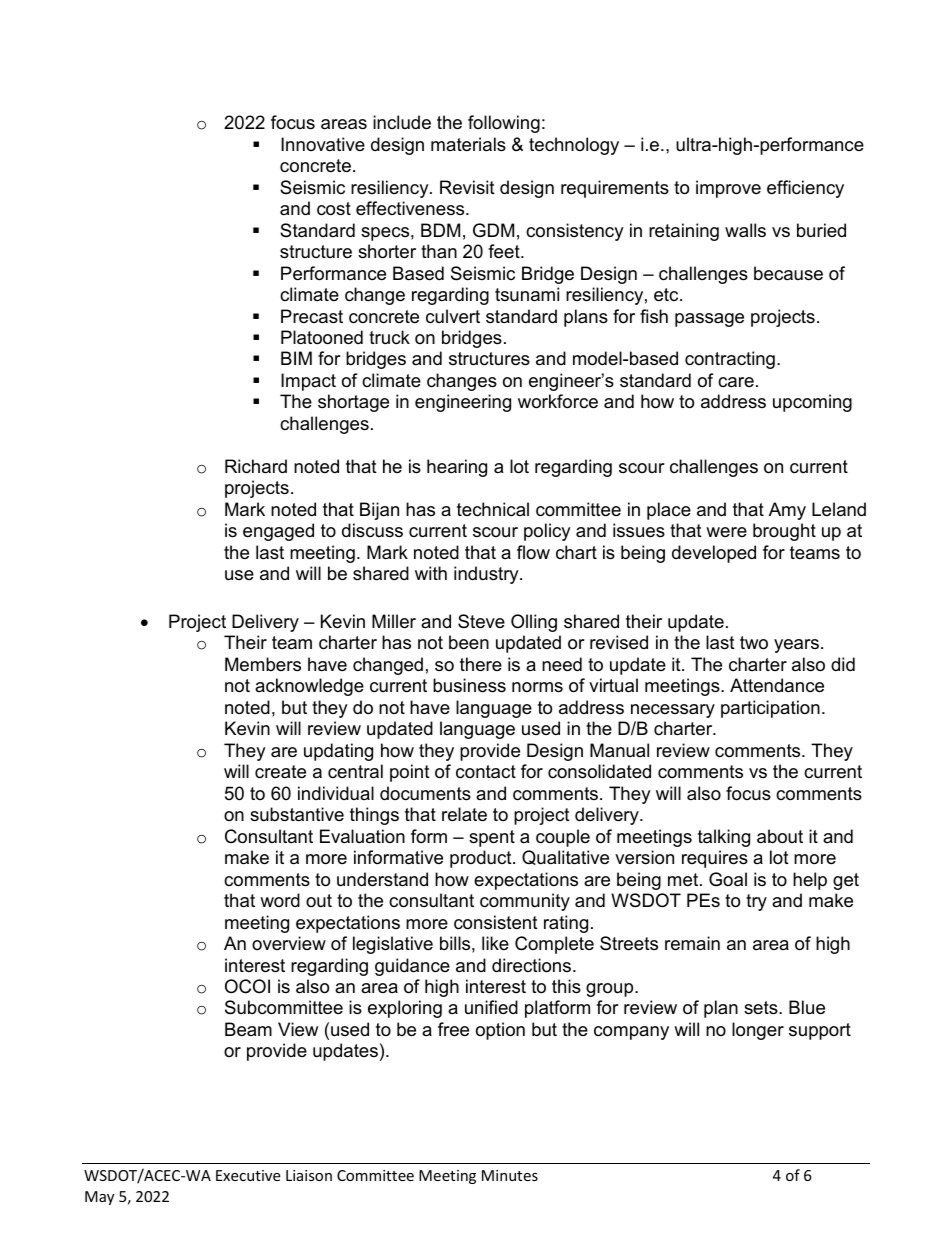 This document has height=1233, width=952. What do you see at coordinates (323, 144) in the document?
I see `Innovative` at bounding box center [323, 144].
